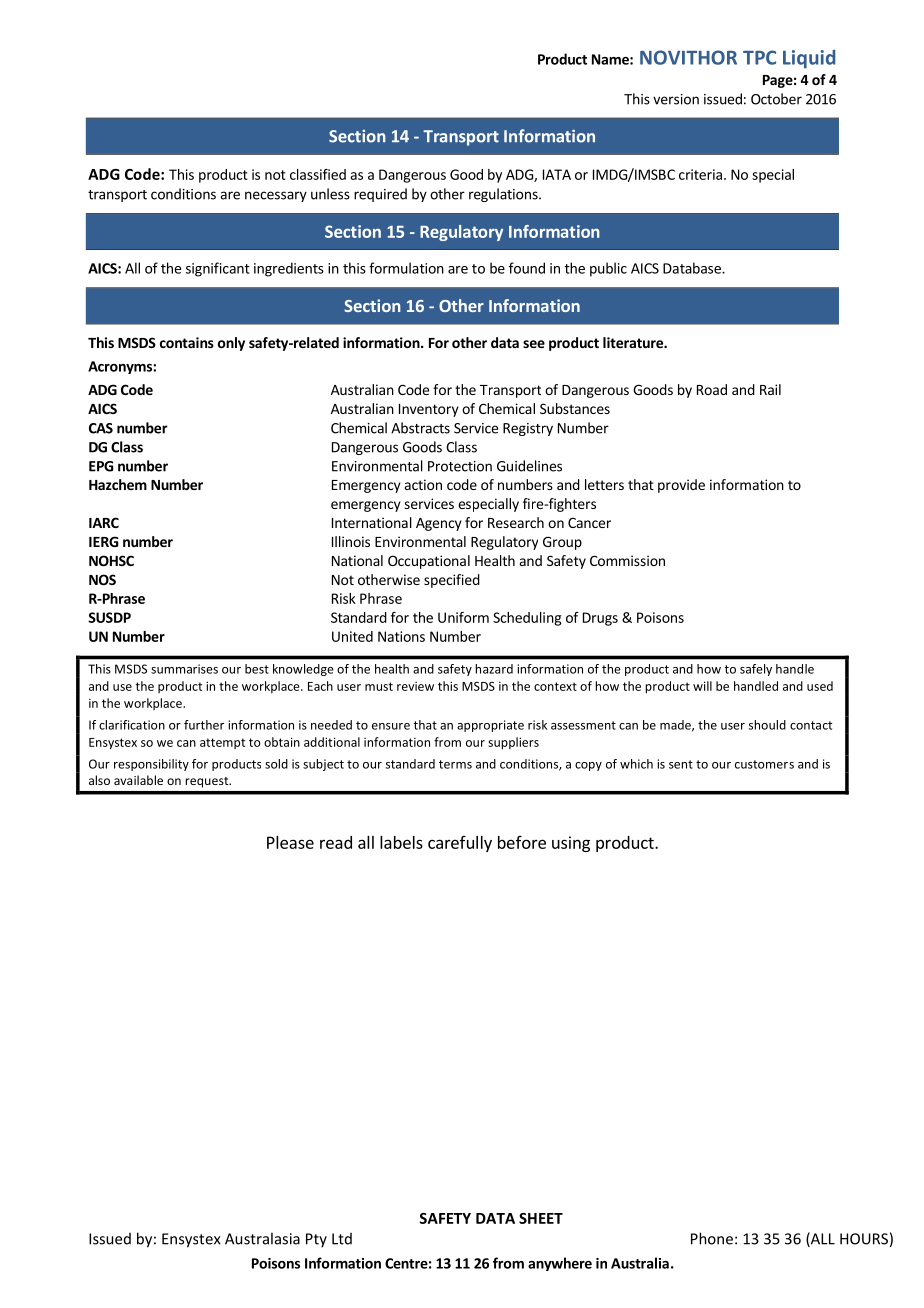  What do you see at coordinates (262, 1238) in the screenshot?
I see `Australasia` at bounding box center [262, 1238].
